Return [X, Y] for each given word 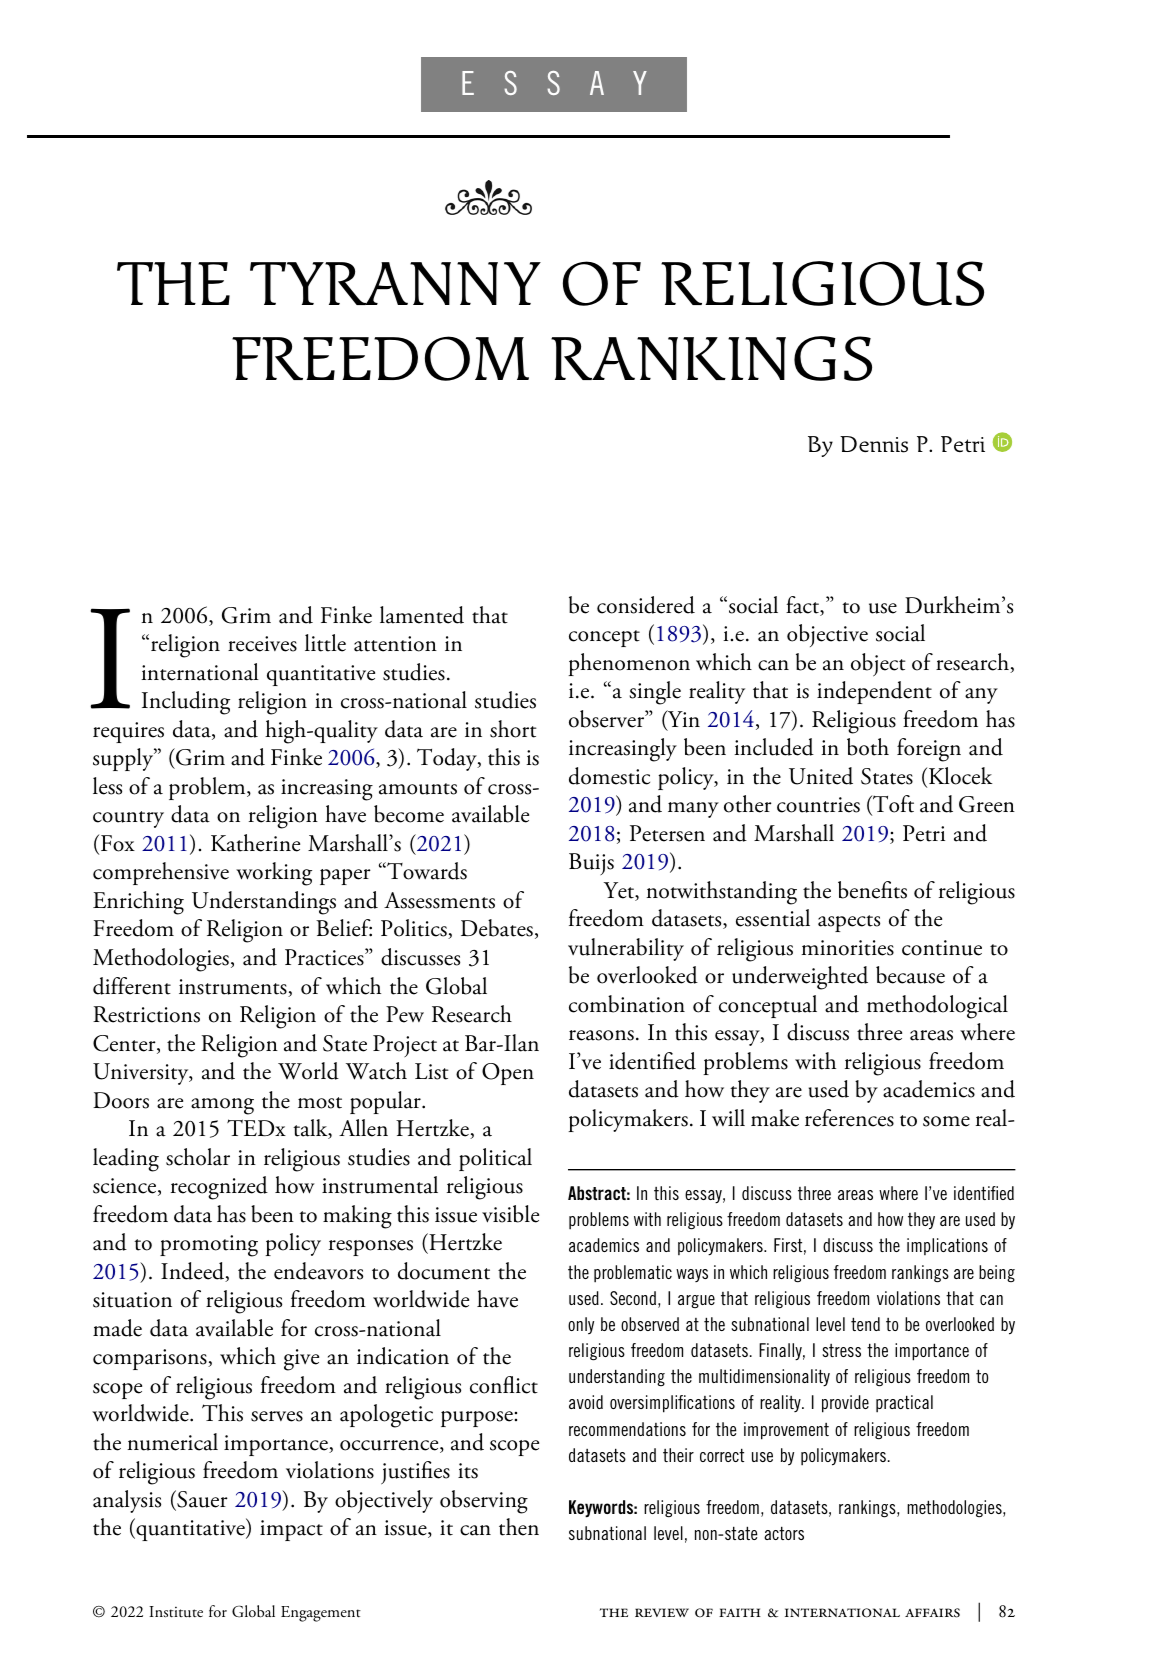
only [581, 1325]
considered [646, 605]
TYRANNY [395, 283]
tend [865, 1324]
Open [508, 1074]
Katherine [255, 843]
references [849, 1118]
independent [874, 692]
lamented [422, 615]
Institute [176, 1612]
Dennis [874, 444]
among [222, 1106]
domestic [609, 776]
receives [262, 644]
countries [818, 805]
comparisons [151, 1359]
